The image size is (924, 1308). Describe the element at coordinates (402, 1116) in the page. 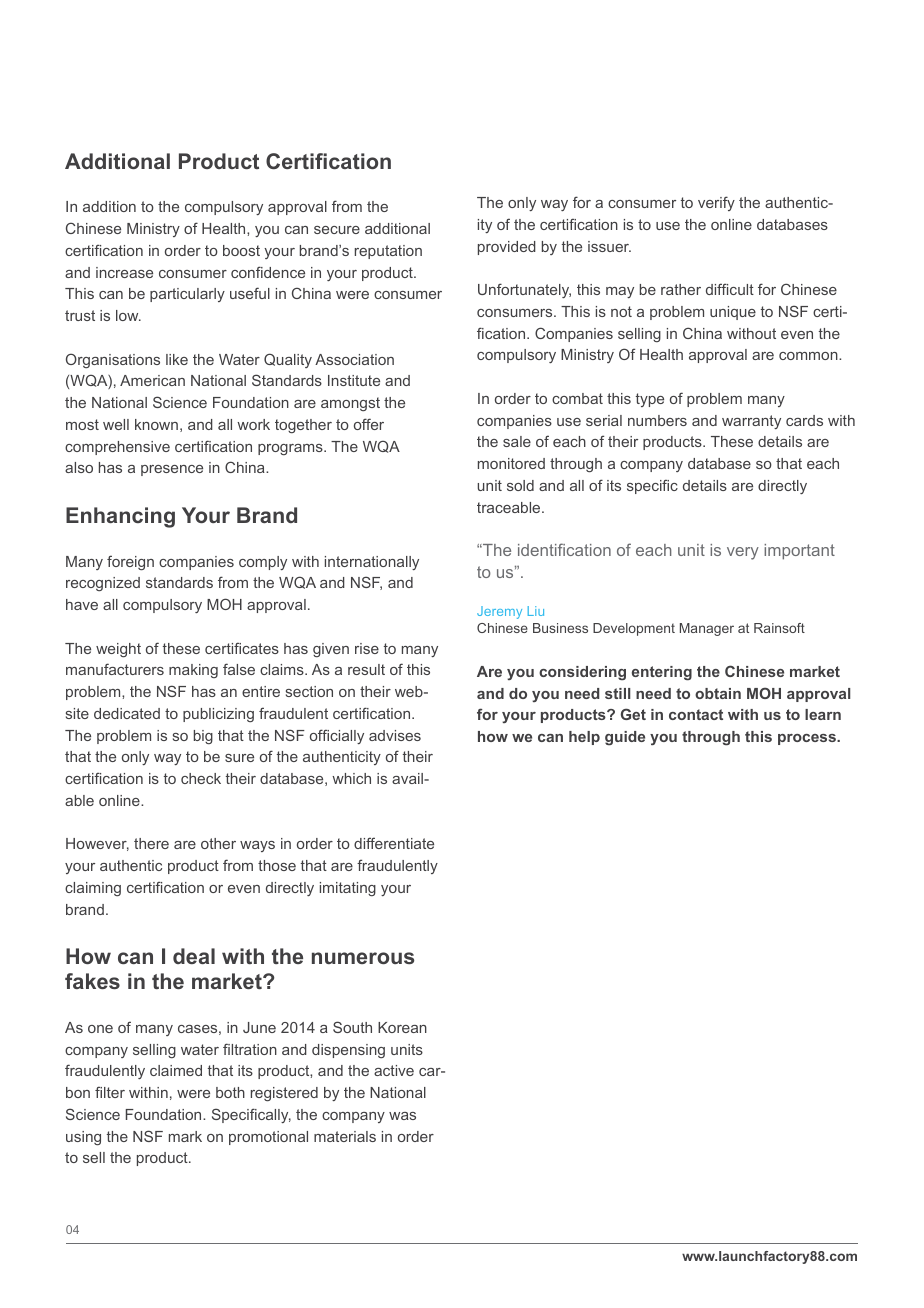

I see `was` at that location.
